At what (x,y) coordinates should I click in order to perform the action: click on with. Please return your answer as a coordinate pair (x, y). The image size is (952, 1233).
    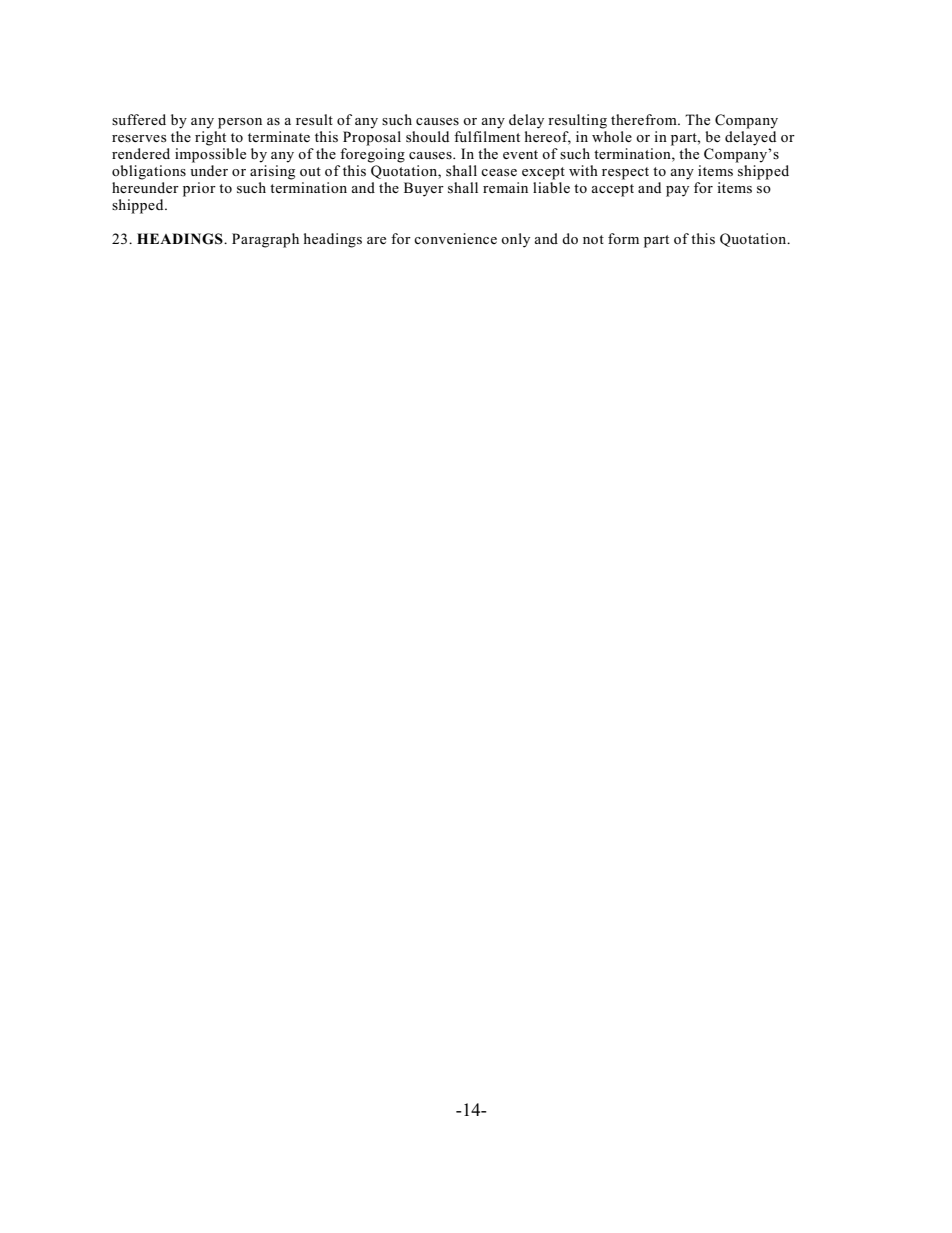
    Looking at the image, I should click on (583, 170).
